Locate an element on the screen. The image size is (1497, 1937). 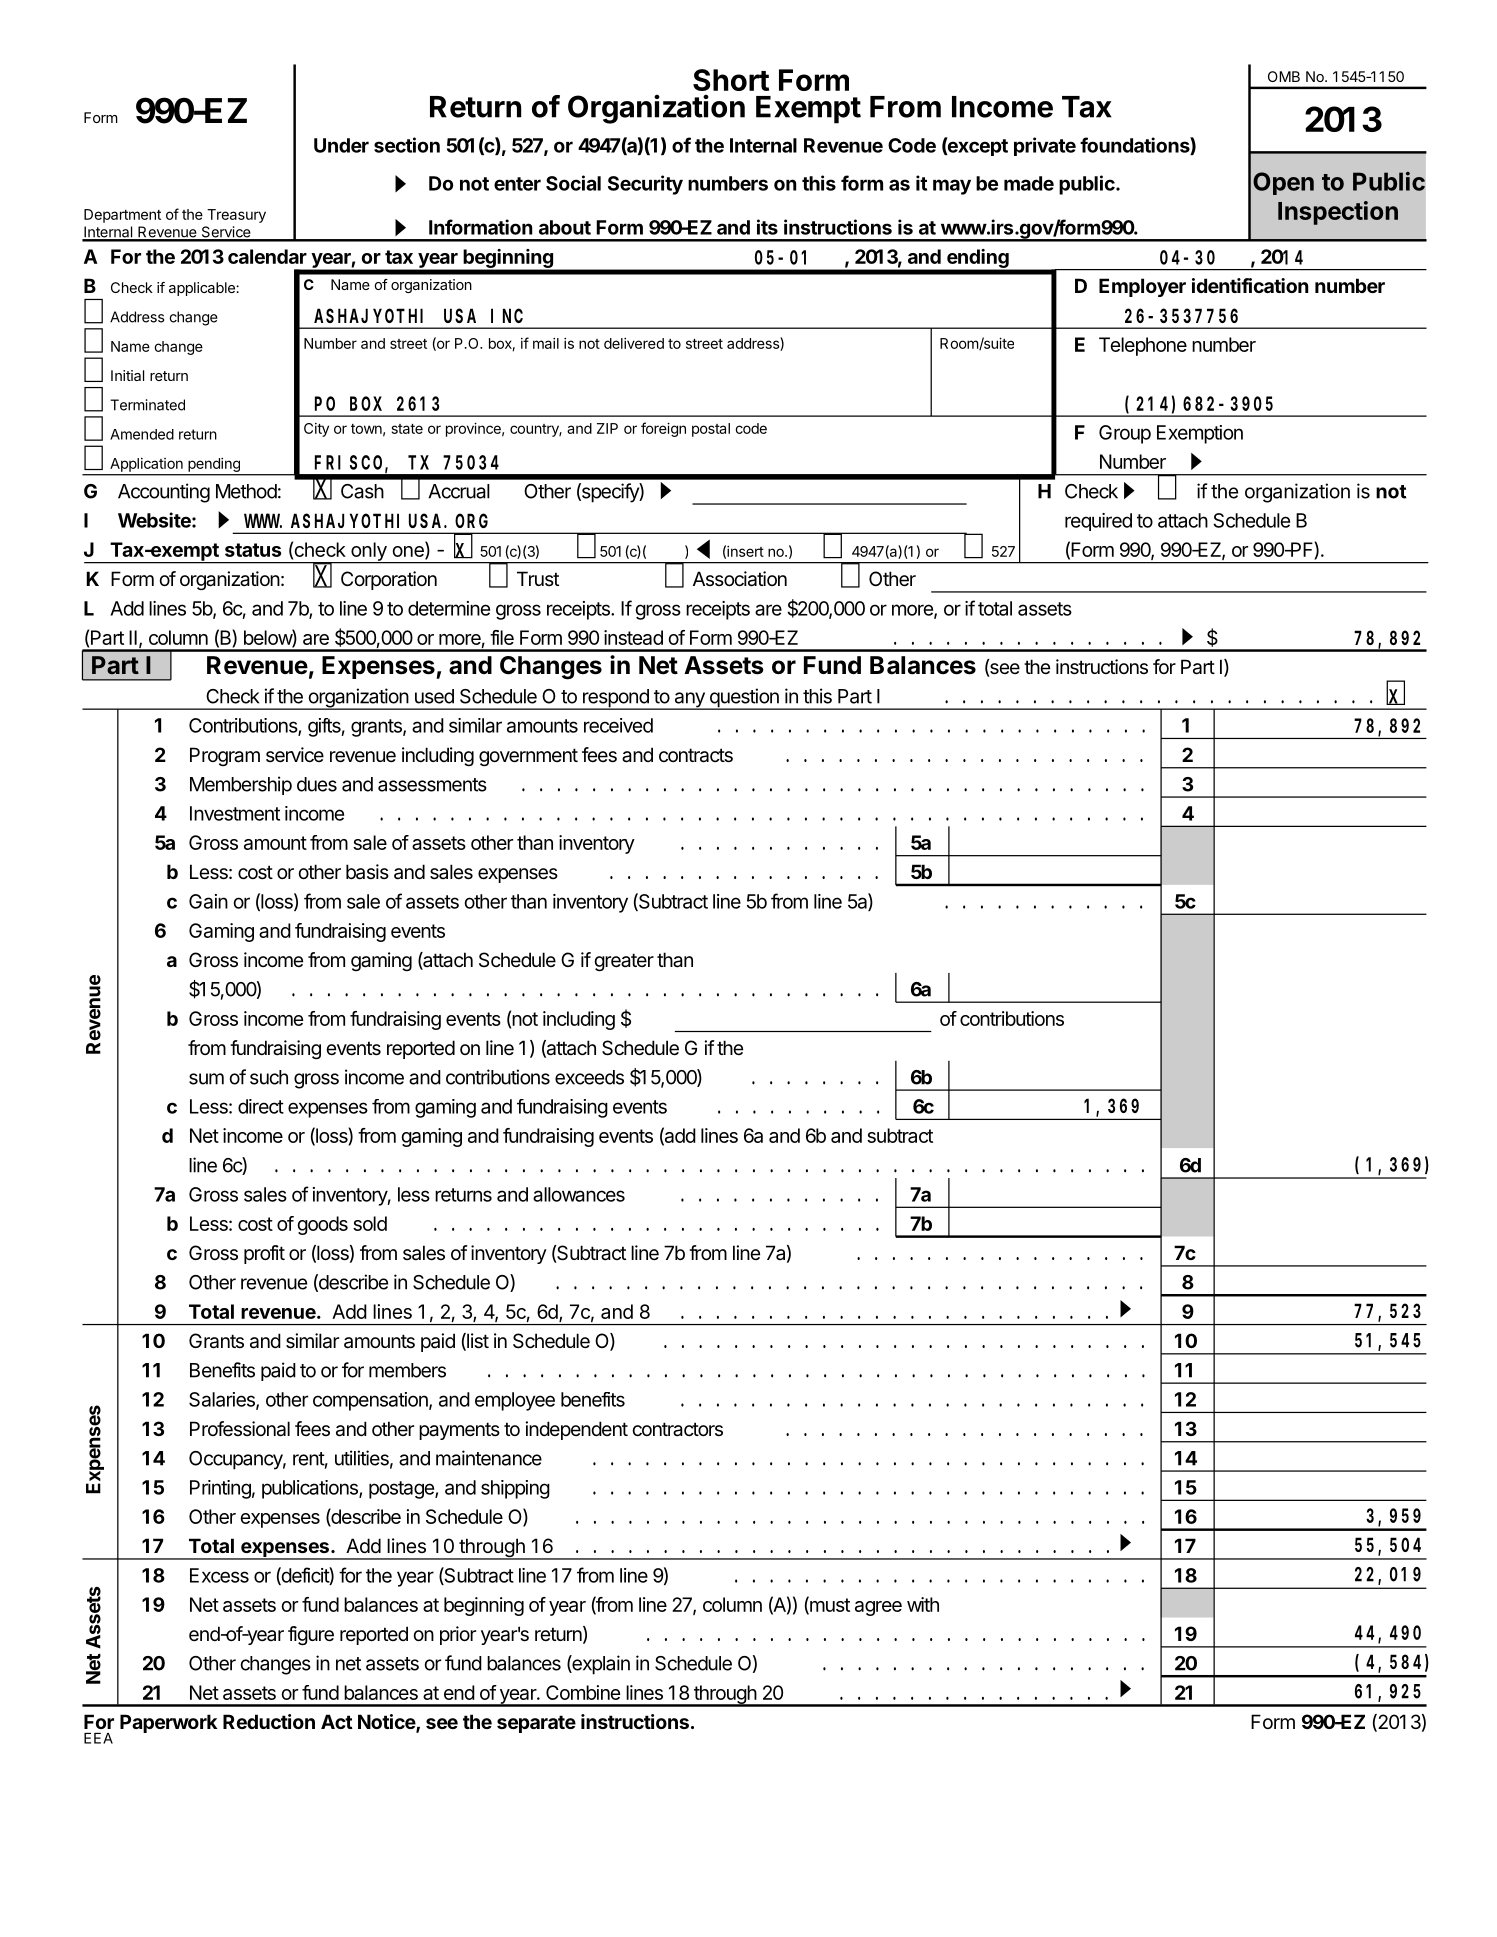
Short is located at coordinates (731, 80).
